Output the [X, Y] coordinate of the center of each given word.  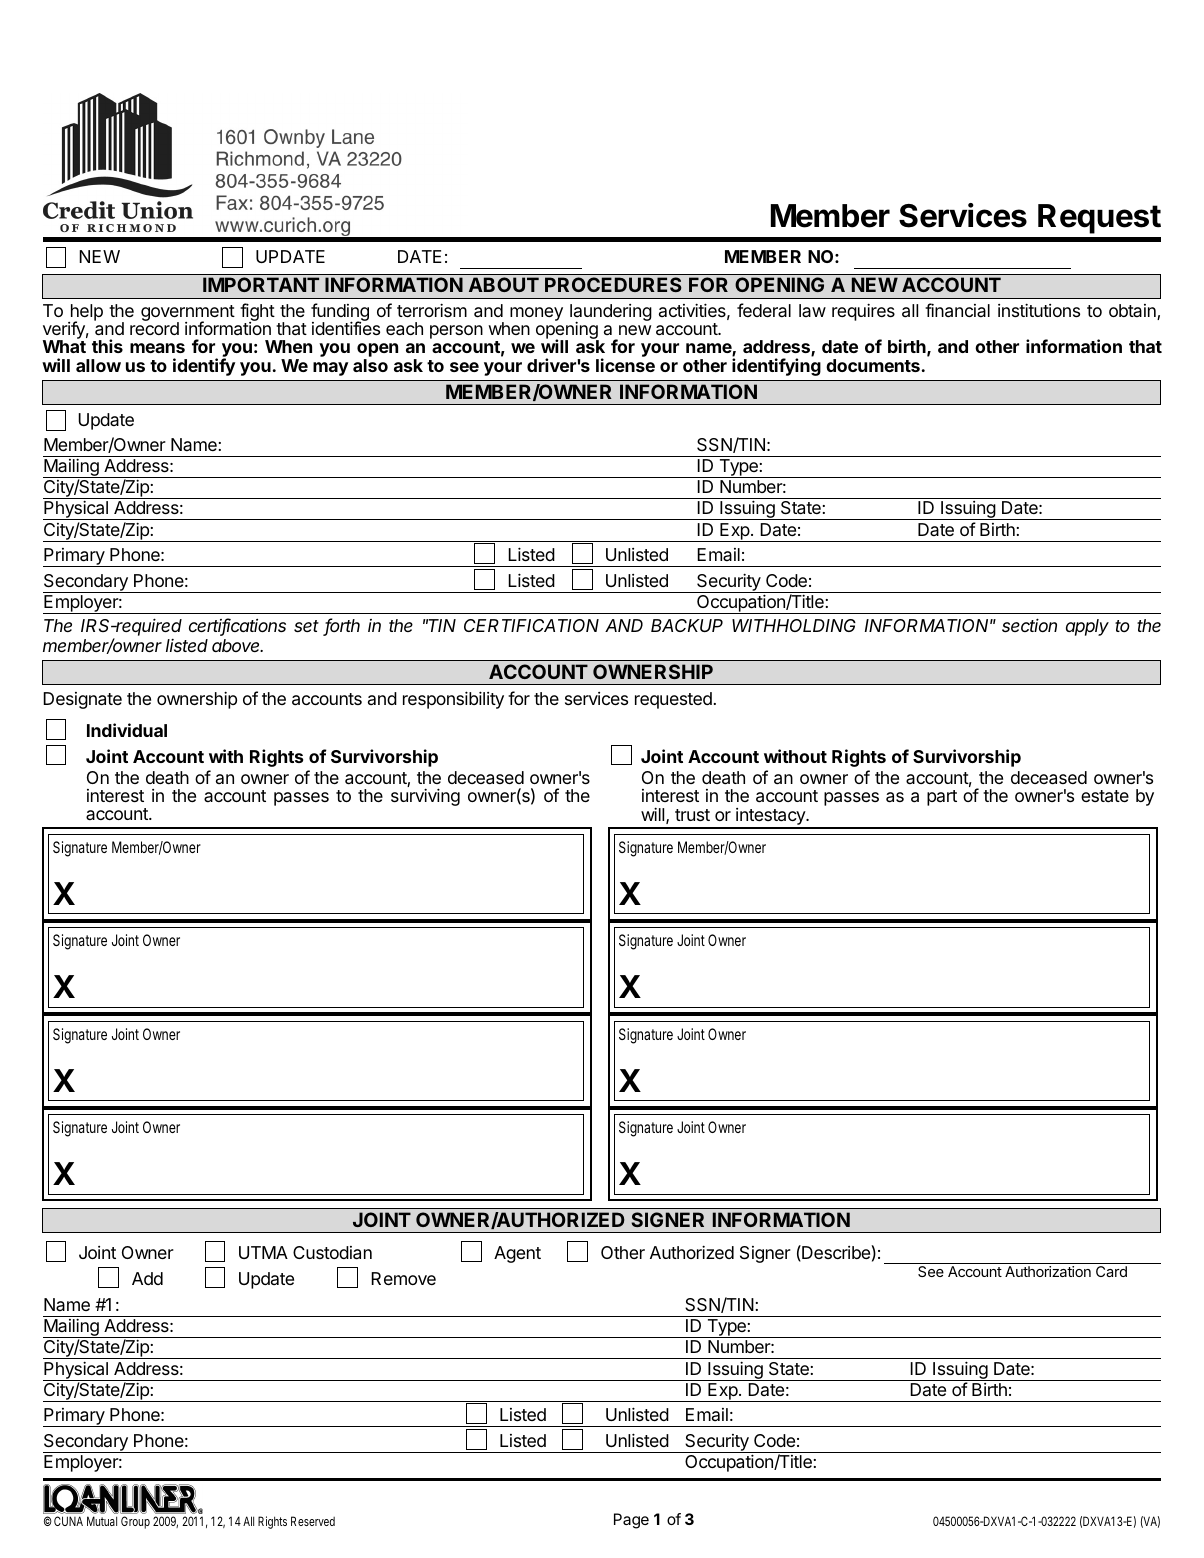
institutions [1039, 310]
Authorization [1048, 1271]
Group [135, 1522]
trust [692, 815]
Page [631, 1521]
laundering [611, 314]
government [188, 314]
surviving [425, 797]
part [942, 798]
